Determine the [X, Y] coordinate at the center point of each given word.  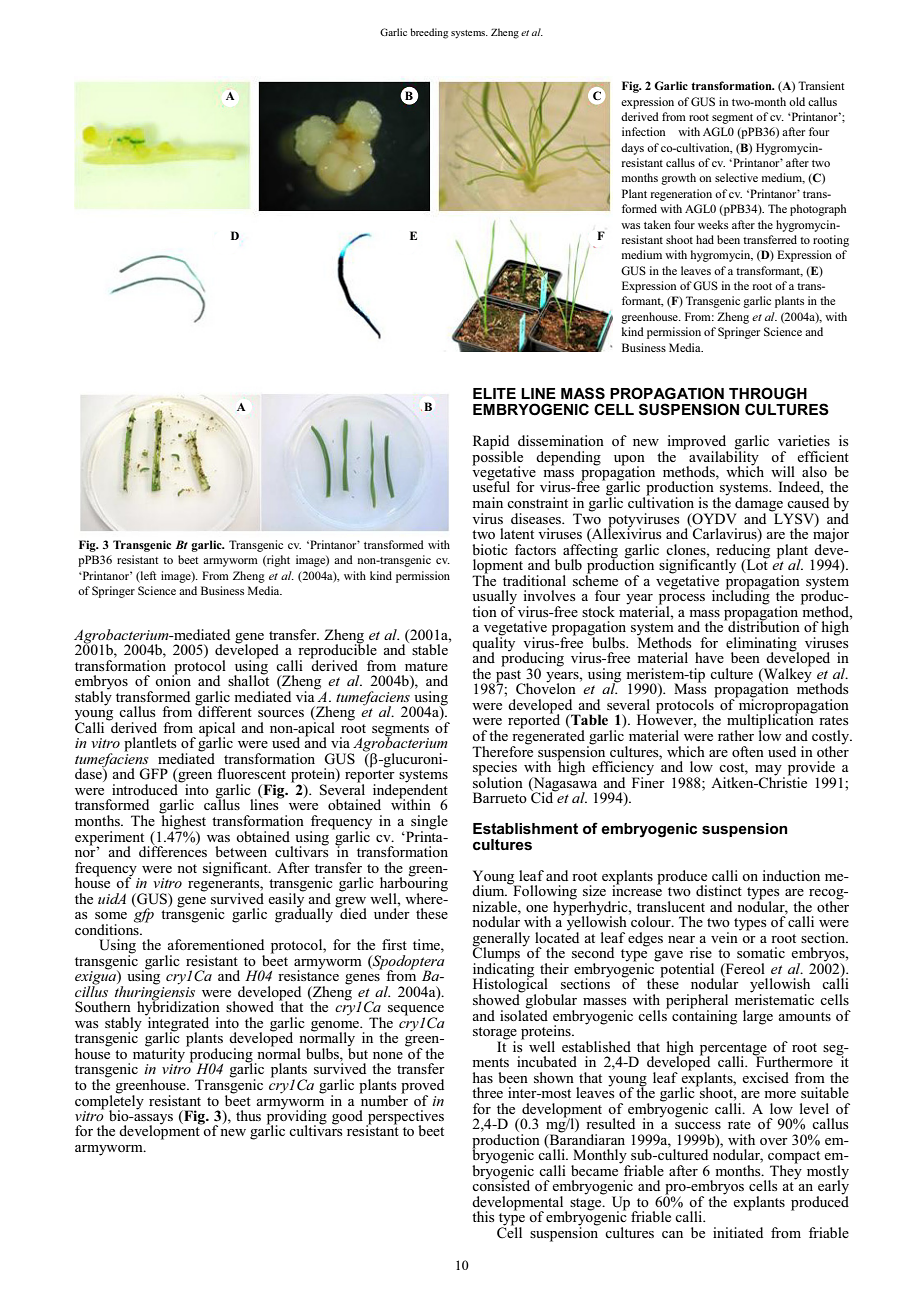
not [187, 868]
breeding [429, 33]
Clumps [498, 954]
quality [493, 644]
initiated [738, 1232]
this [483, 1216]
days [632, 149]
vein [724, 937]
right [277, 561]
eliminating [762, 645]
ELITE [494, 393]
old [797, 101]
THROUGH [768, 393]
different [224, 710]
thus [248, 1115]
